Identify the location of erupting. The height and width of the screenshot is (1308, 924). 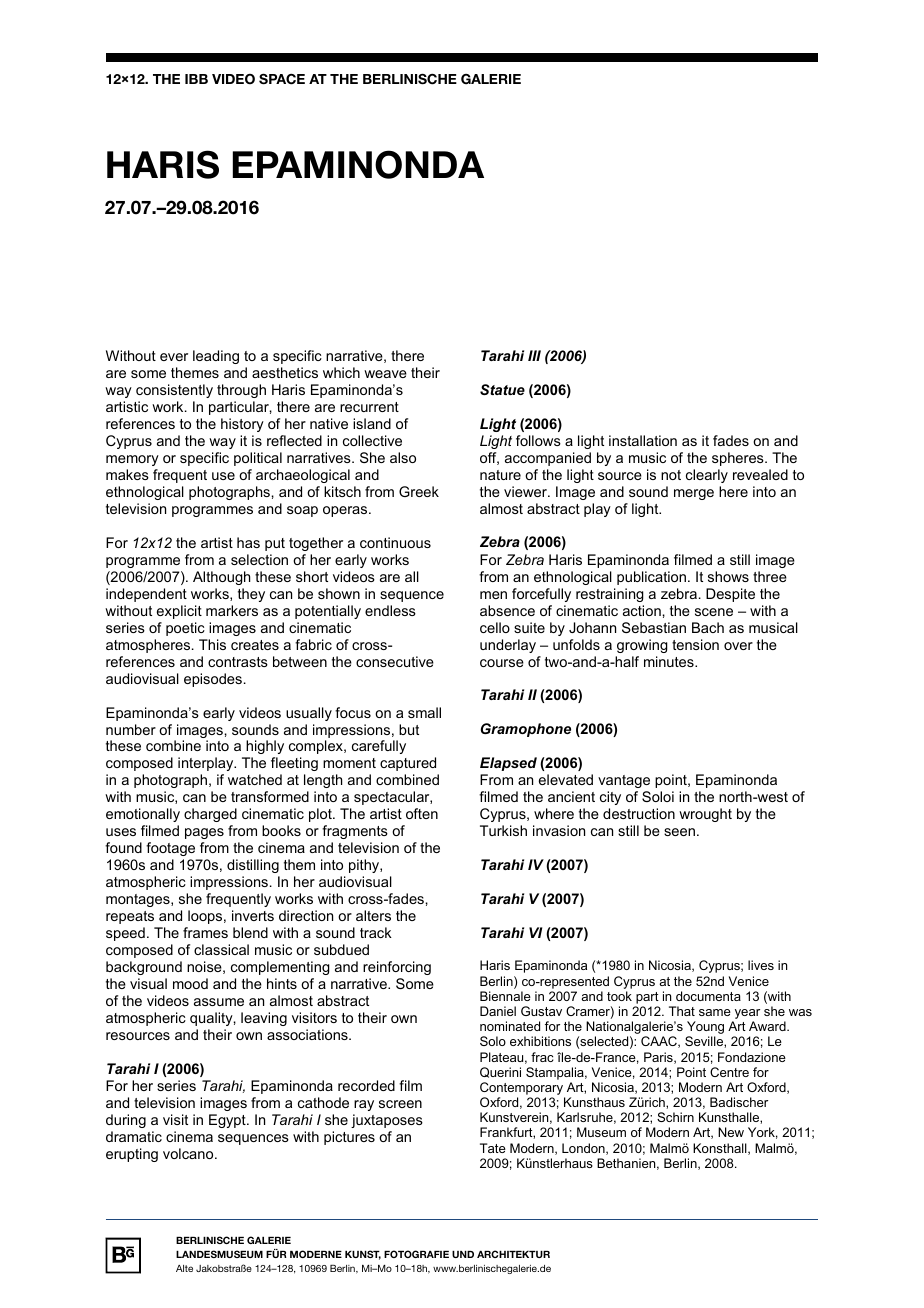
(132, 1155).
